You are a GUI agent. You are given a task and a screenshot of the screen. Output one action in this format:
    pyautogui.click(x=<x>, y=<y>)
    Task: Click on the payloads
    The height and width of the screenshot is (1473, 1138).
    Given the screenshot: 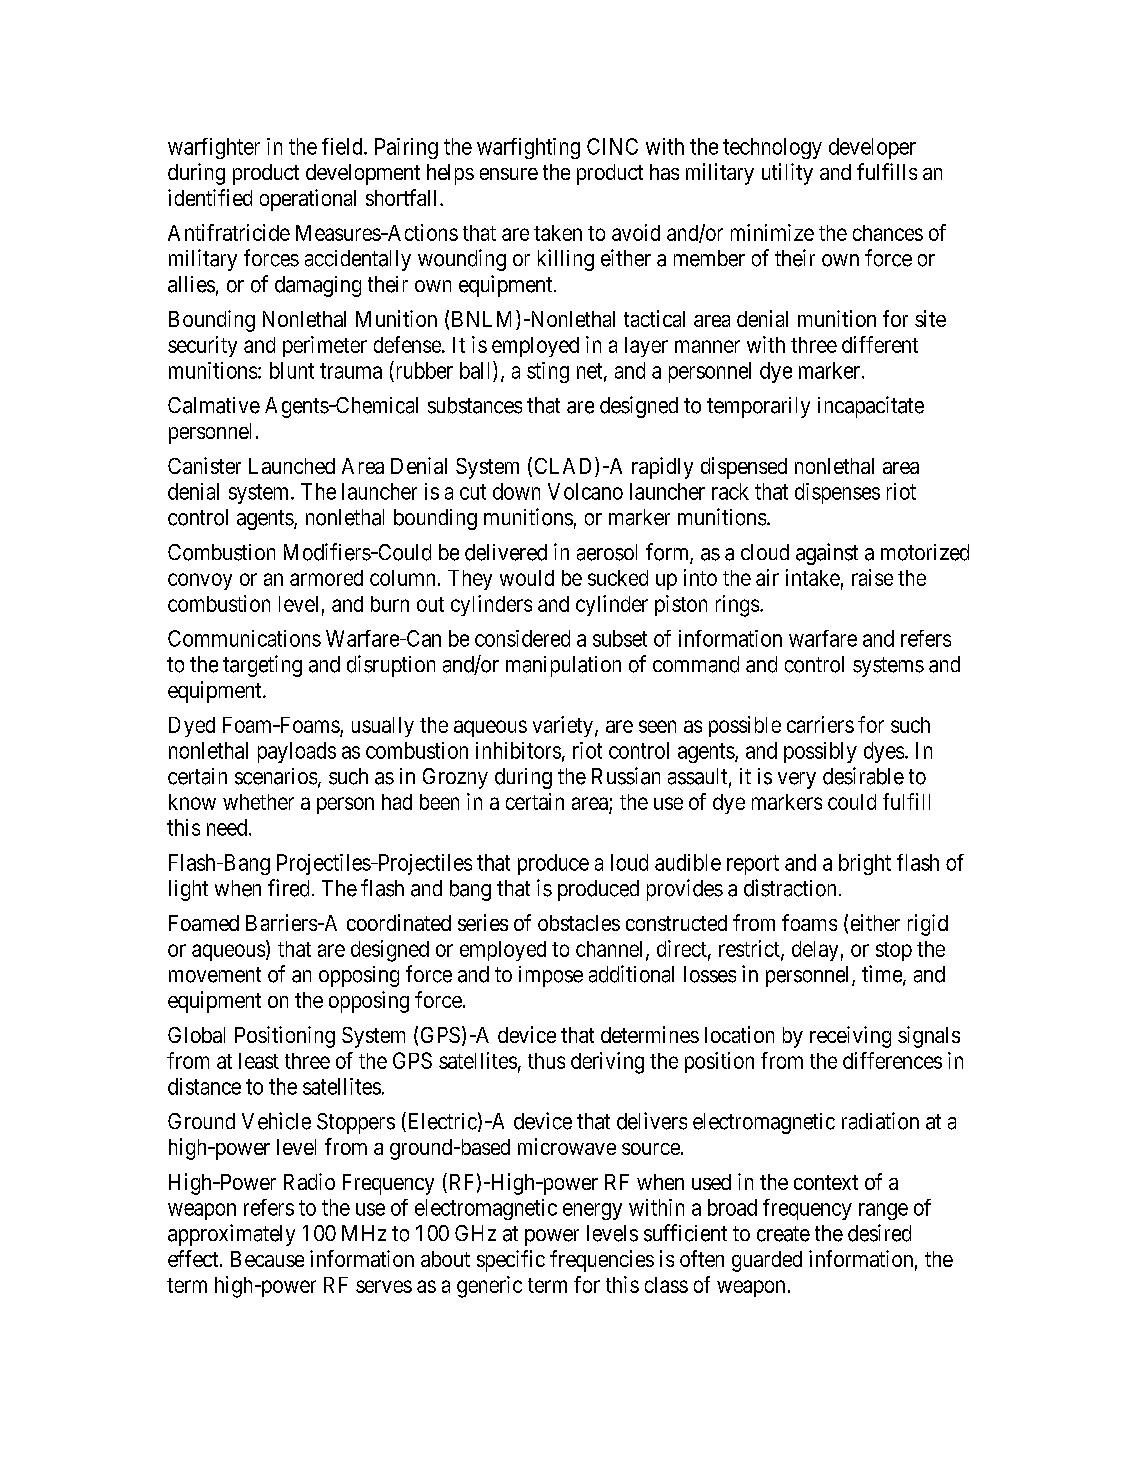 What is the action you would take?
    pyautogui.click(x=297, y=752)
